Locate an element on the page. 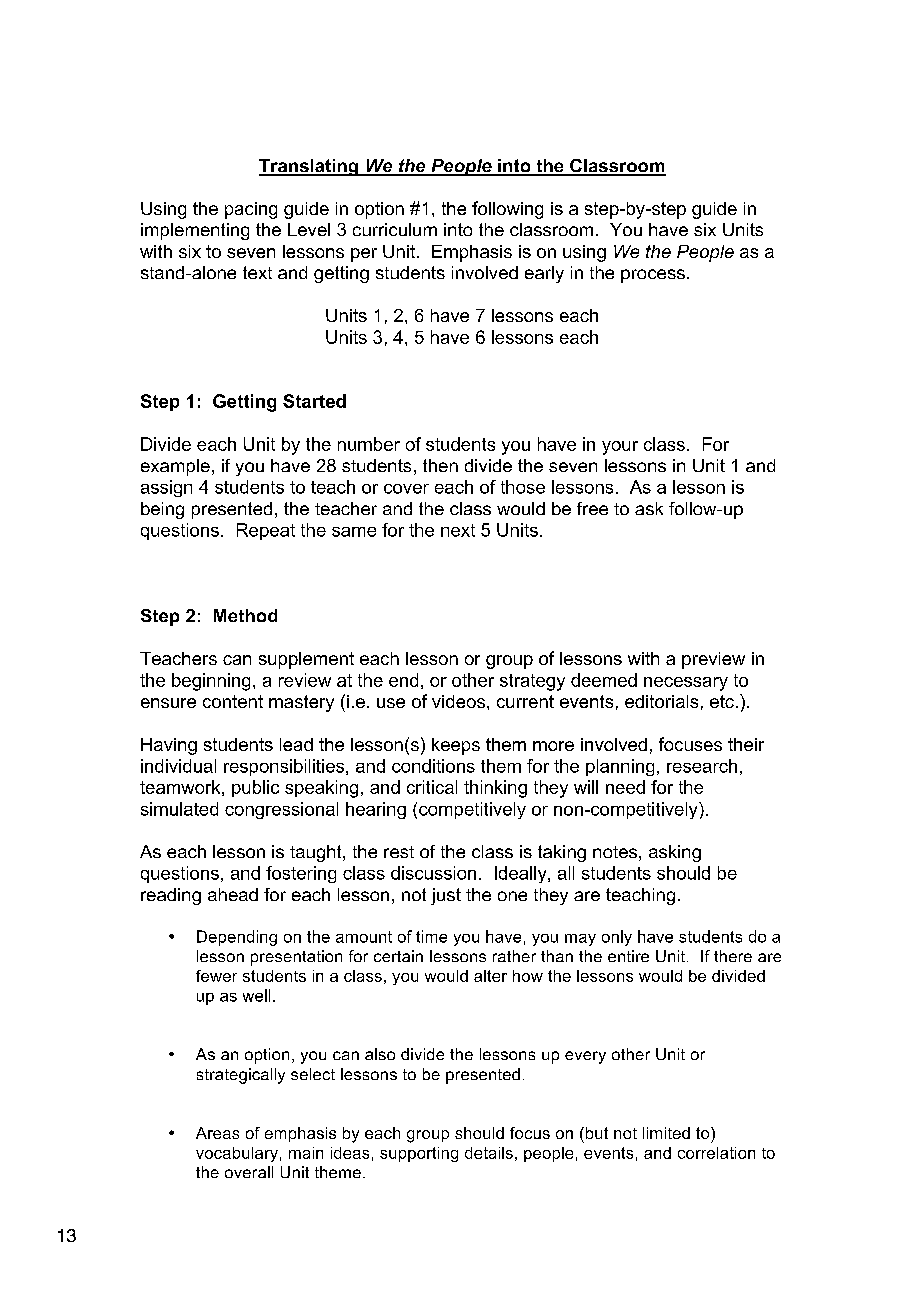 This image has width=924, height=1308. pacing is located at coordinates (251, 210).
